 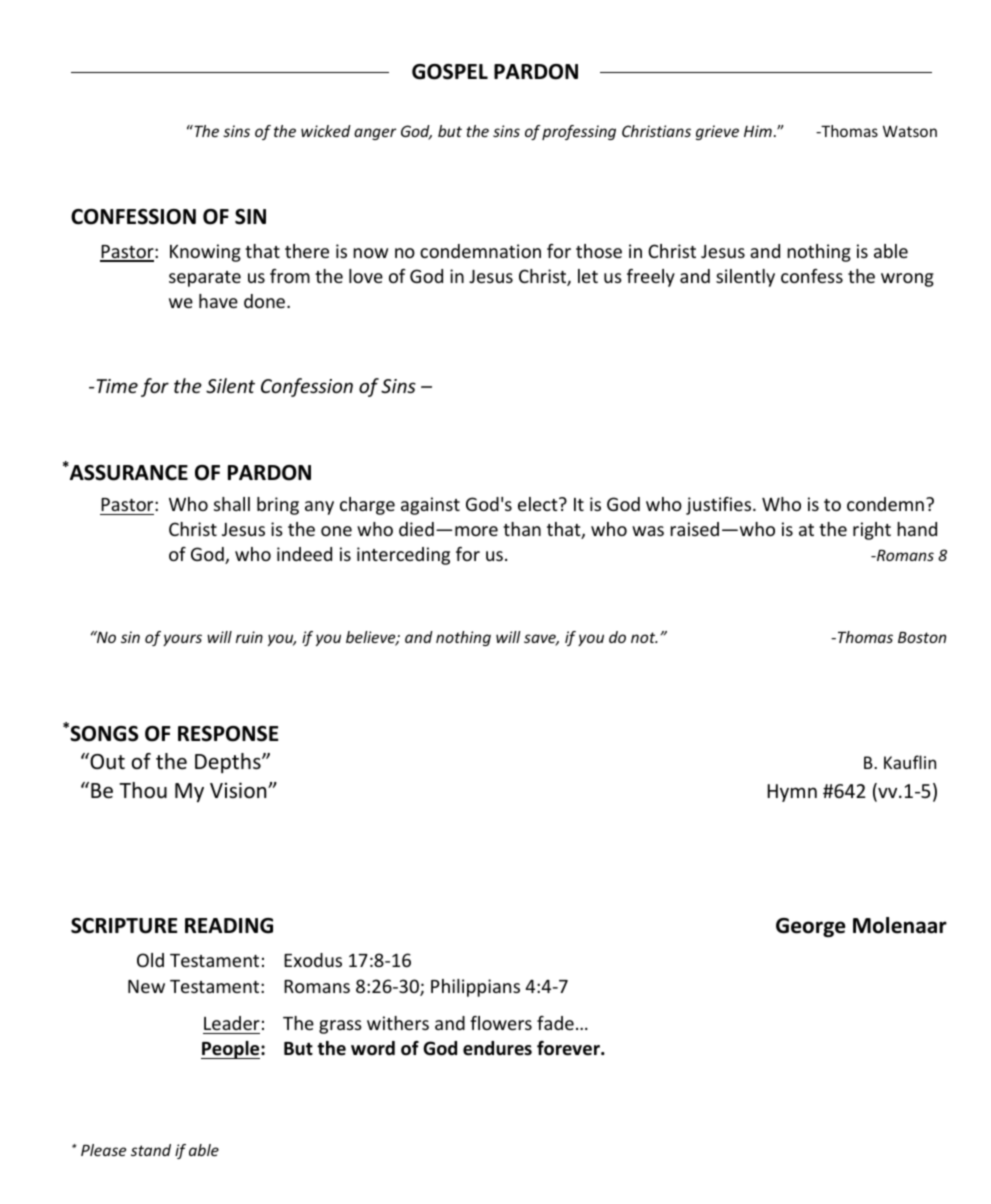 What do you see at coordinates (758, 131) in the screenshot?
I see `Him` at bounding box center [758, 131].
